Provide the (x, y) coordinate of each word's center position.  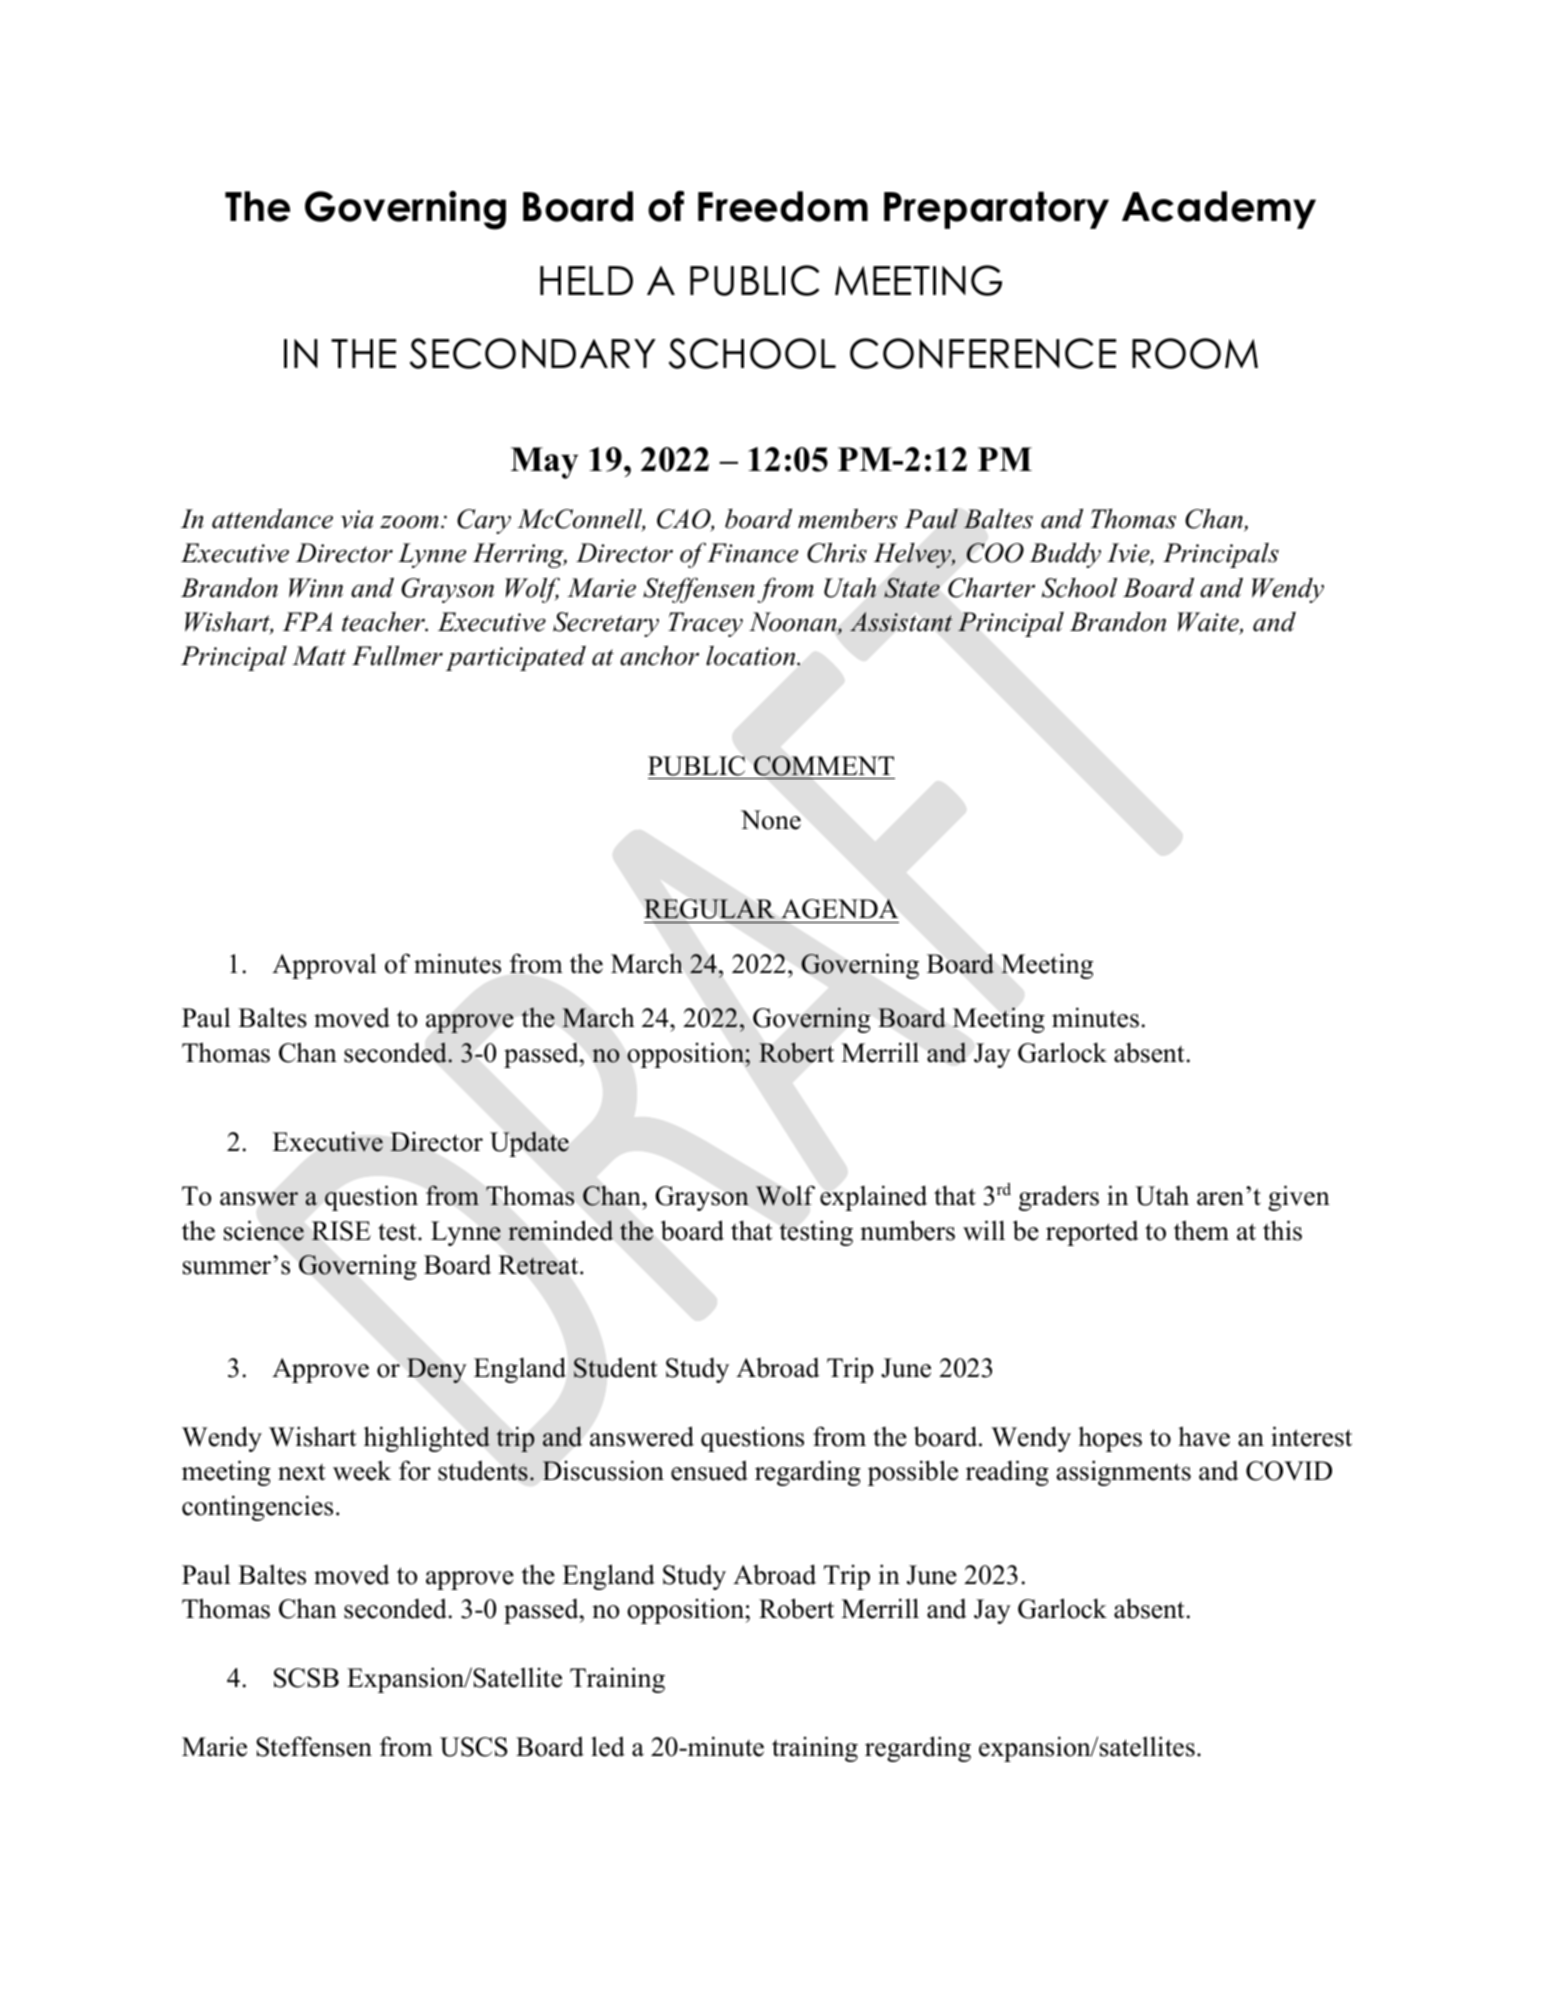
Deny (436, 1370)
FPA (308, 621)
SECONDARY (532, 353)
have (1204, 1436)
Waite (1209, 623)
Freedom (783, 206)
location (752, 656)
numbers (907, 1230)
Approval (324, 966)
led (608, 1746)
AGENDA (839, 909)
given (1299, 1198)
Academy (1219, 210)
